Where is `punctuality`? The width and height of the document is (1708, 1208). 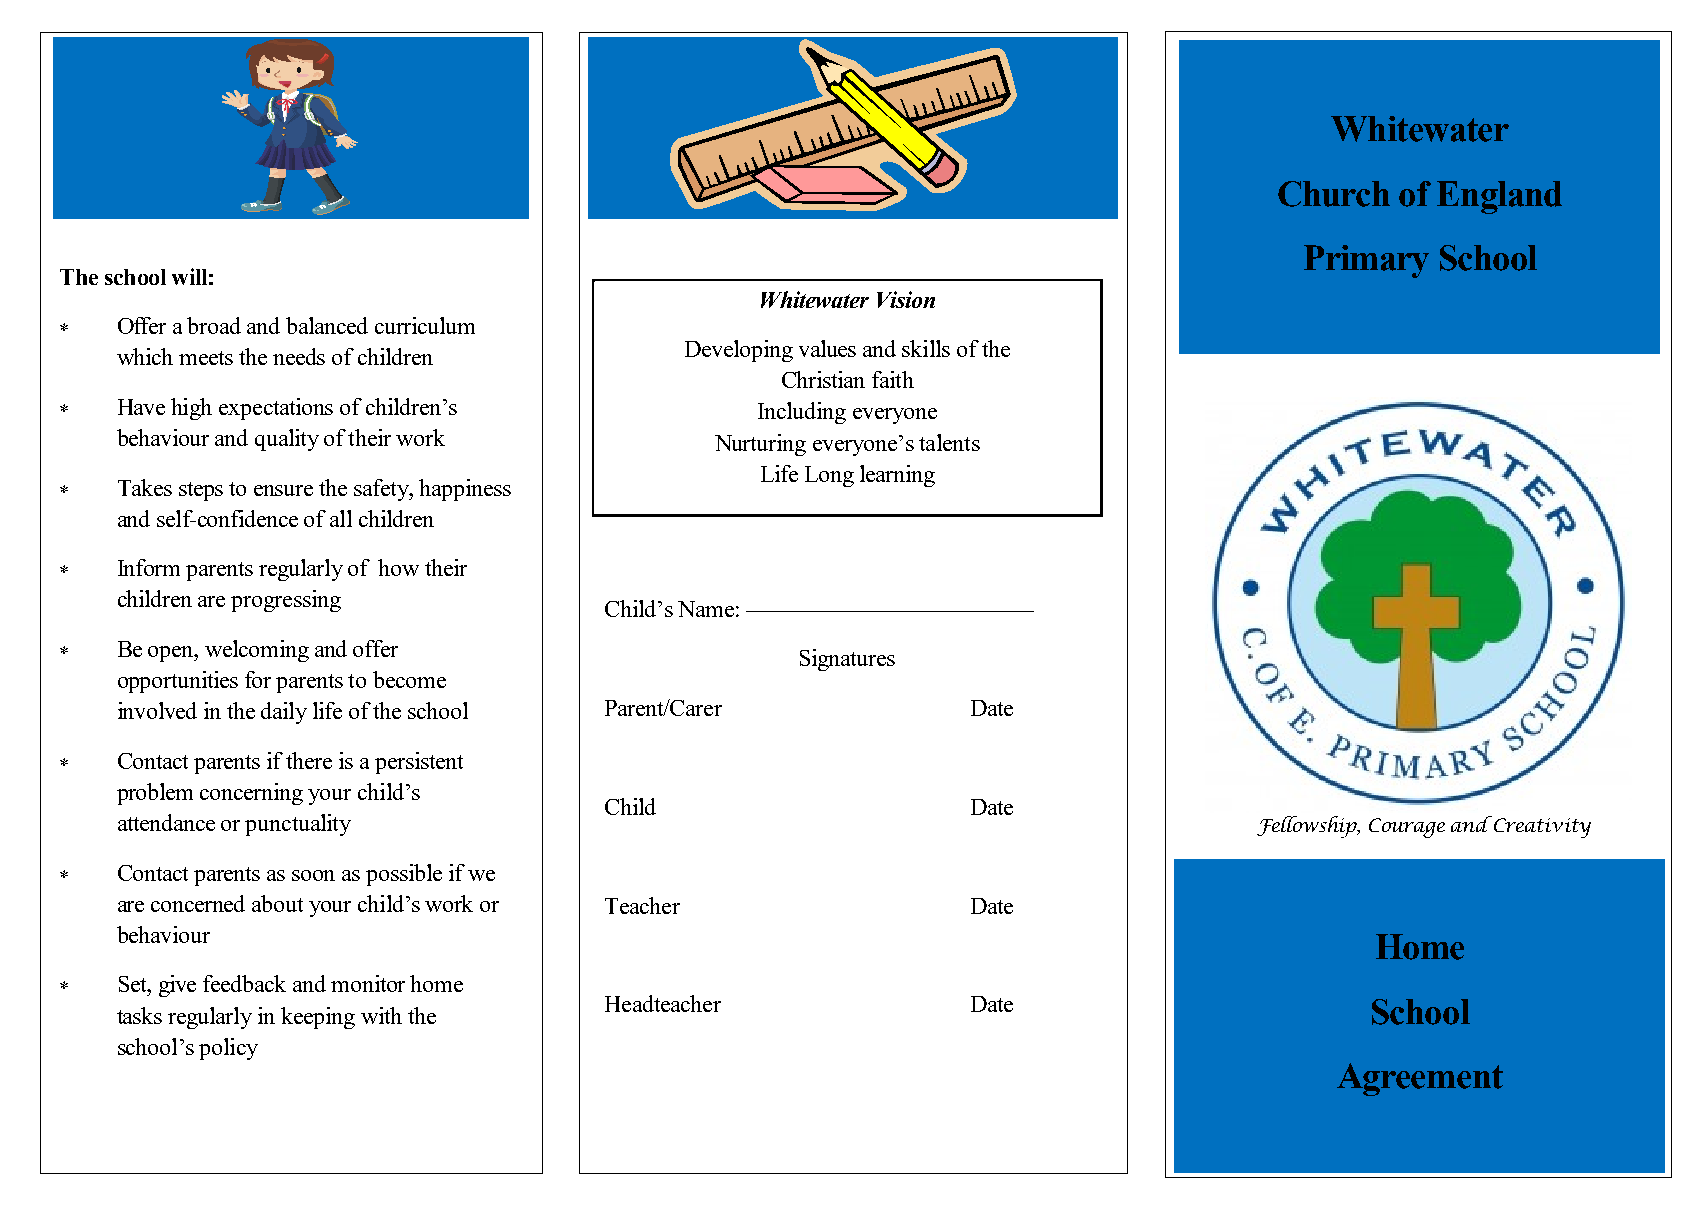
punctuality is located at coordinates (298, 825).
